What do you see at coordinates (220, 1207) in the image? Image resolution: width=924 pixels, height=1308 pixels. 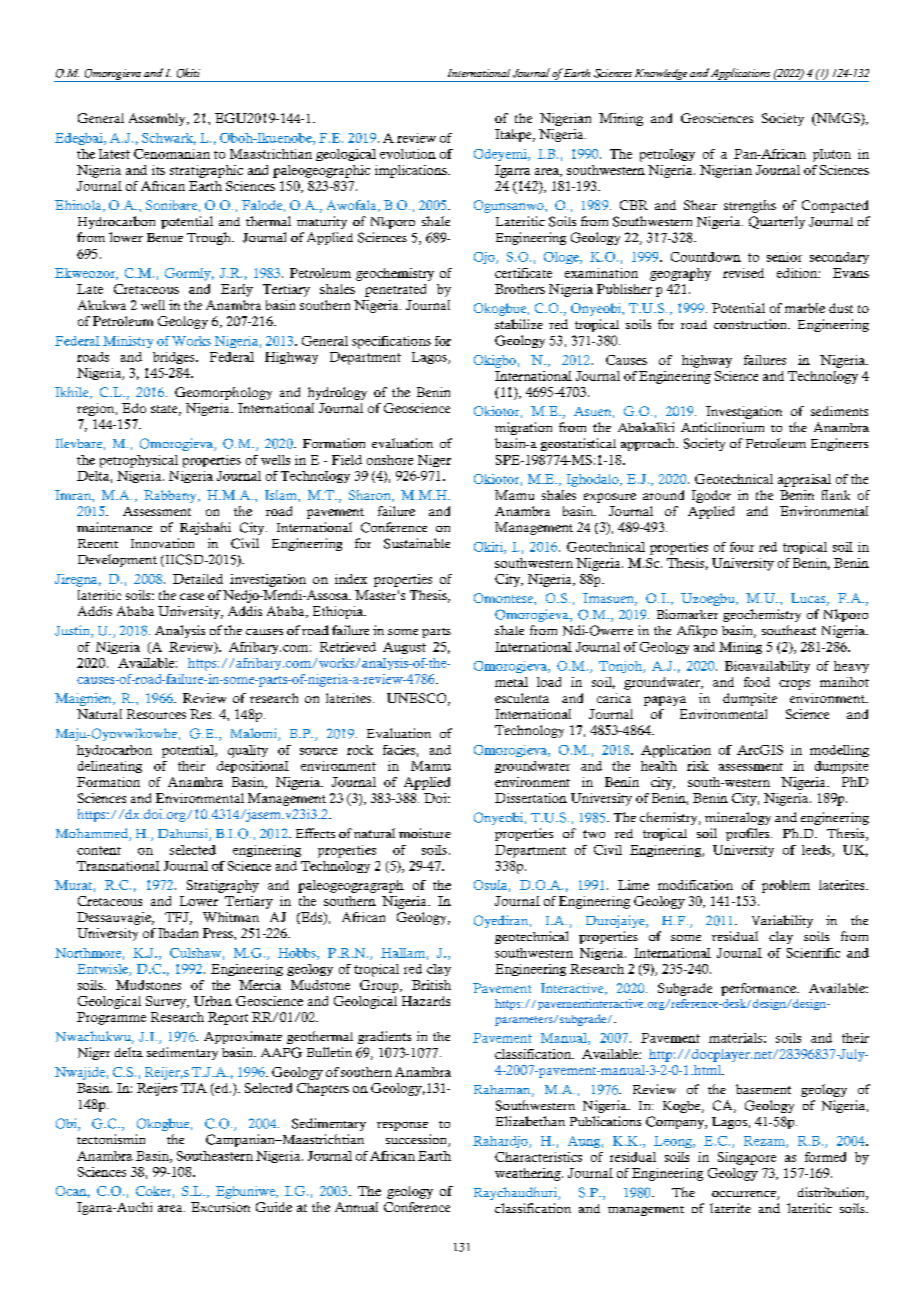 I see `Excursion` at bounding box center [220, 1207].
